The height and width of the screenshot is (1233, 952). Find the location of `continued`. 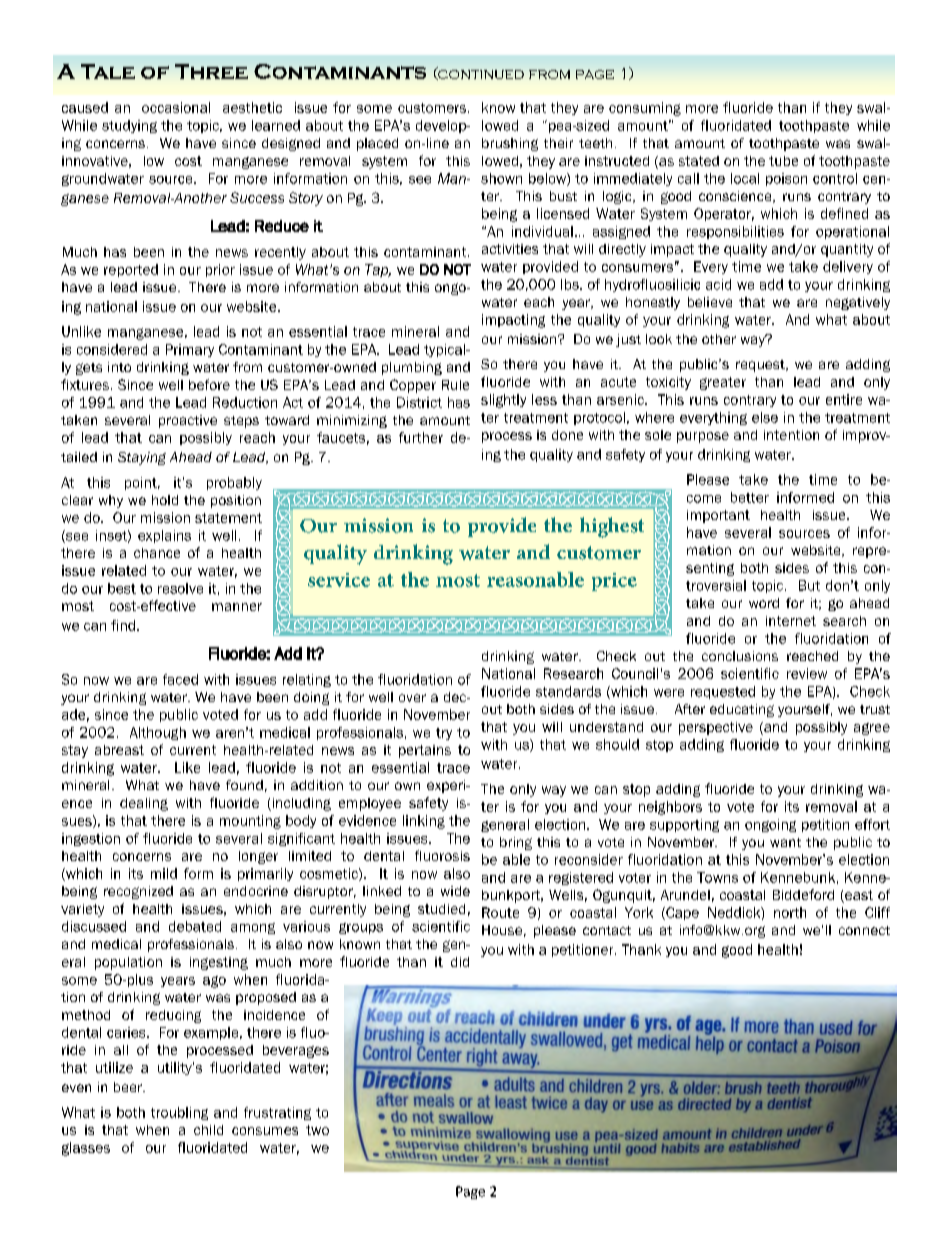

continued is located at coordinates (480, 73).
